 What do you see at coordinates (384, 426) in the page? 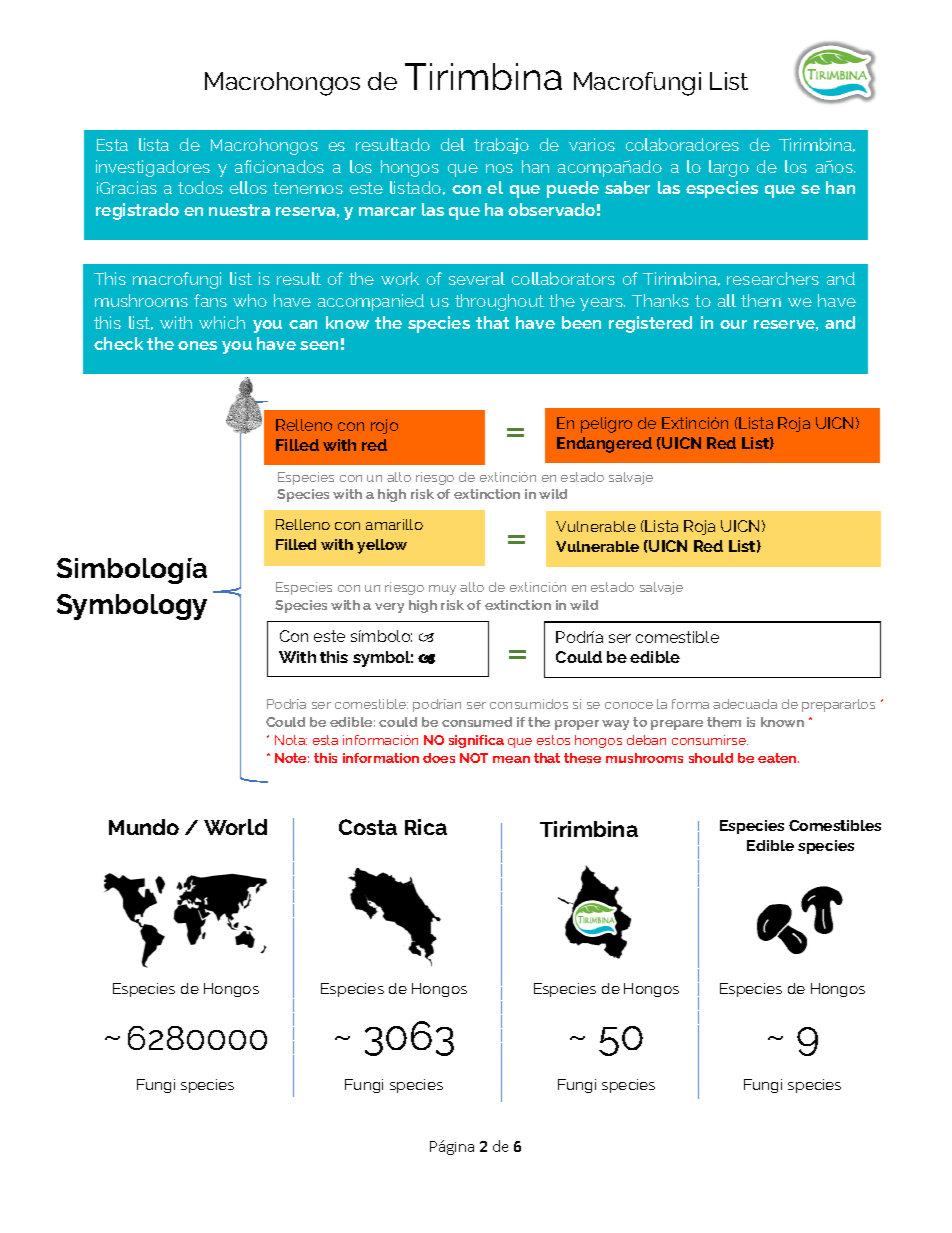
I see `rojo` at bounding box center [384, 426].
